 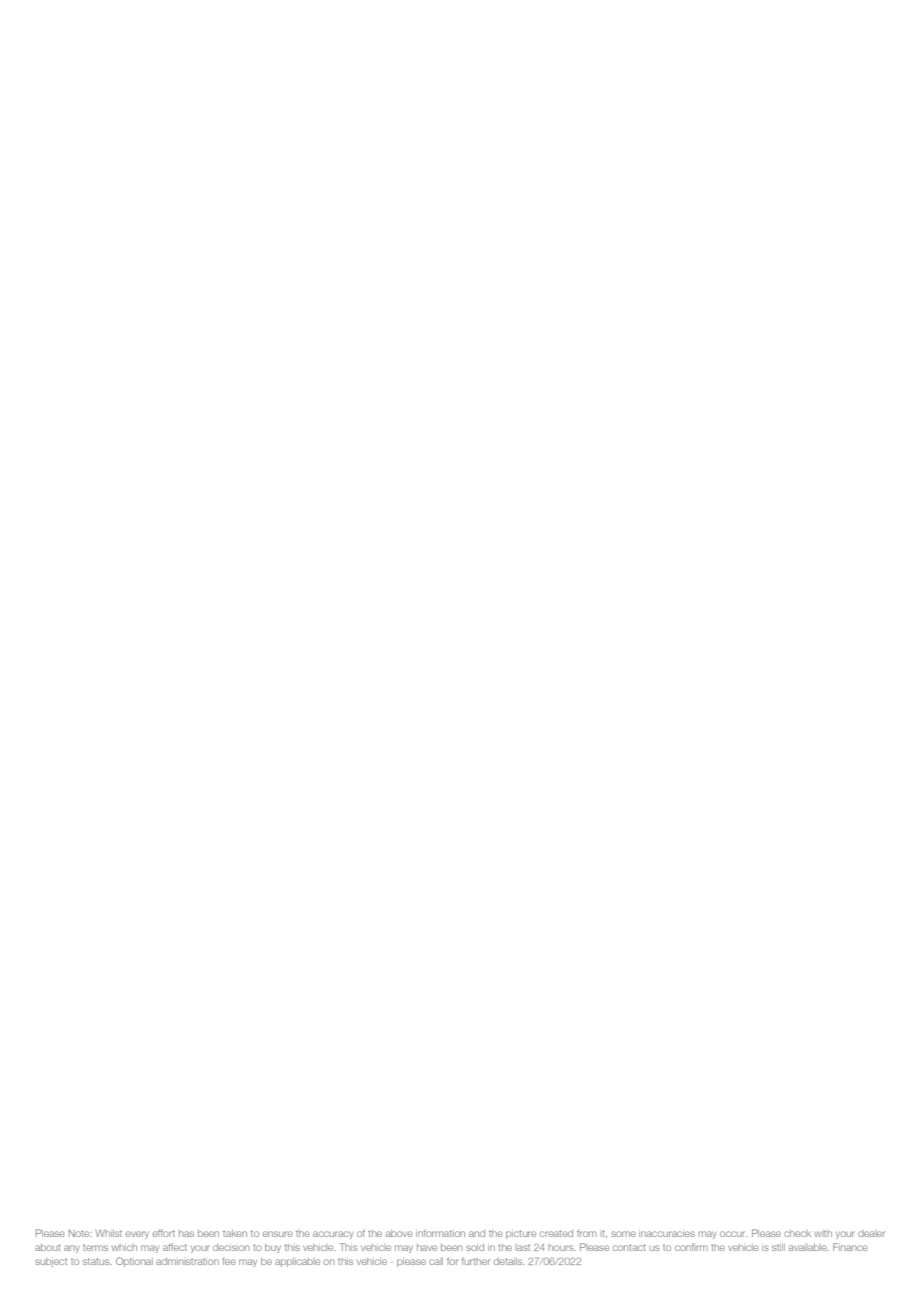 I want to click on still, so click(x=778, y=1247).
